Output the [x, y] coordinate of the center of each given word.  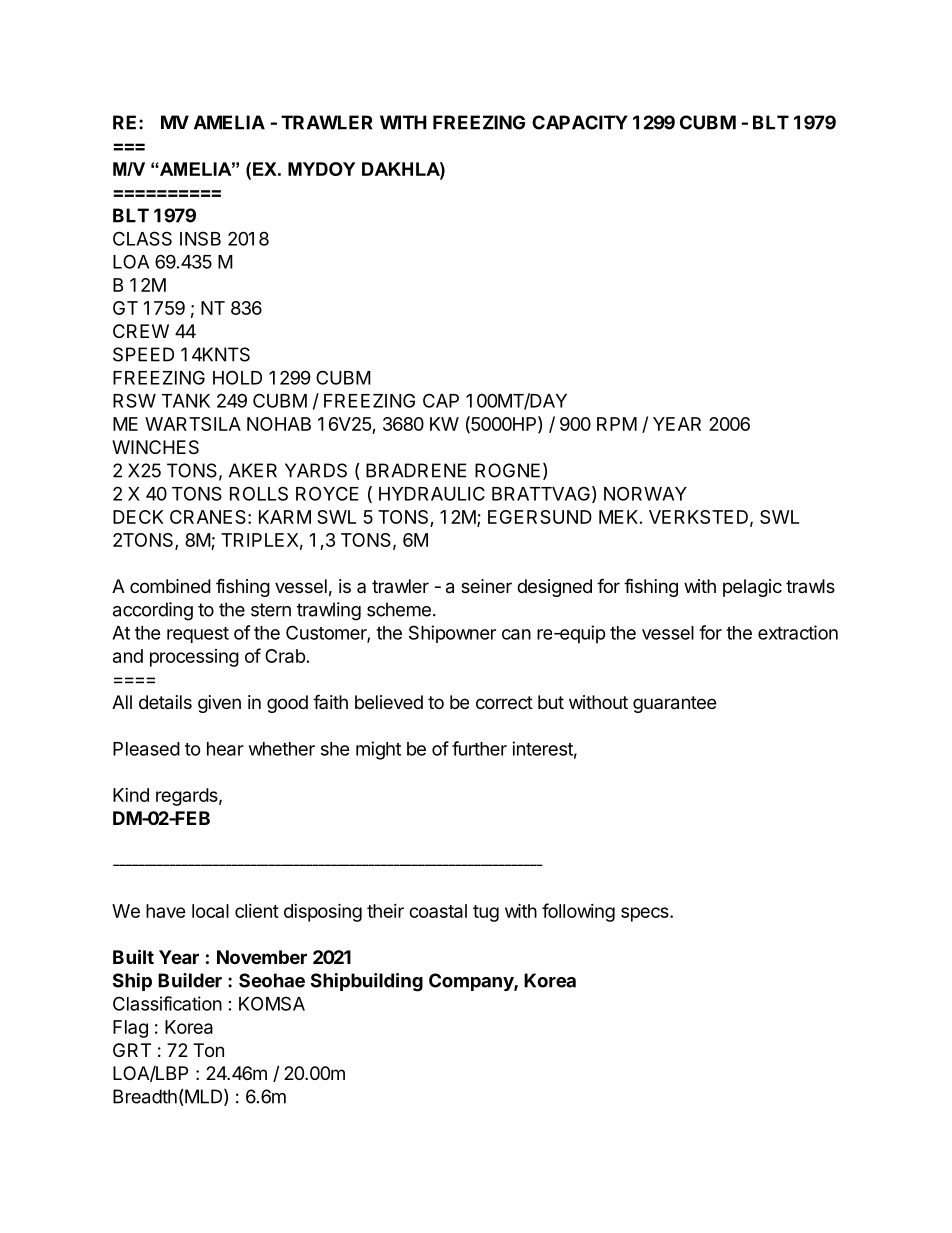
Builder [190, 980]
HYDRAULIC [432, 493]
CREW [141, 331]
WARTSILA [193, 424]
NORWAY [645, 493]
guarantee [674, 704]
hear [225, 749]
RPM [617, 424]
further [479, 748]
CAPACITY [580, 122]
